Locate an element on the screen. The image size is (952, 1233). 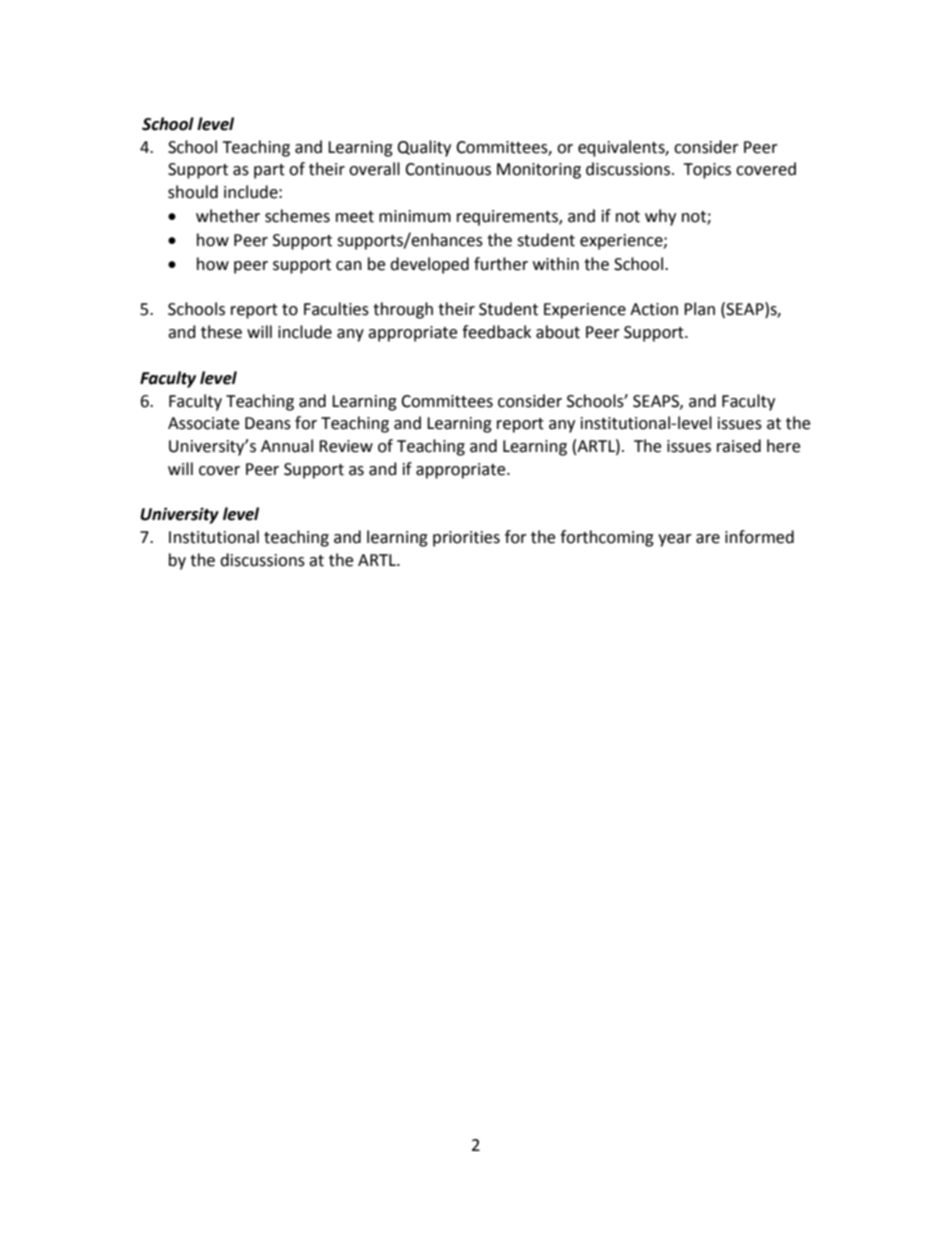
can is located at coordinates (349, 266).
